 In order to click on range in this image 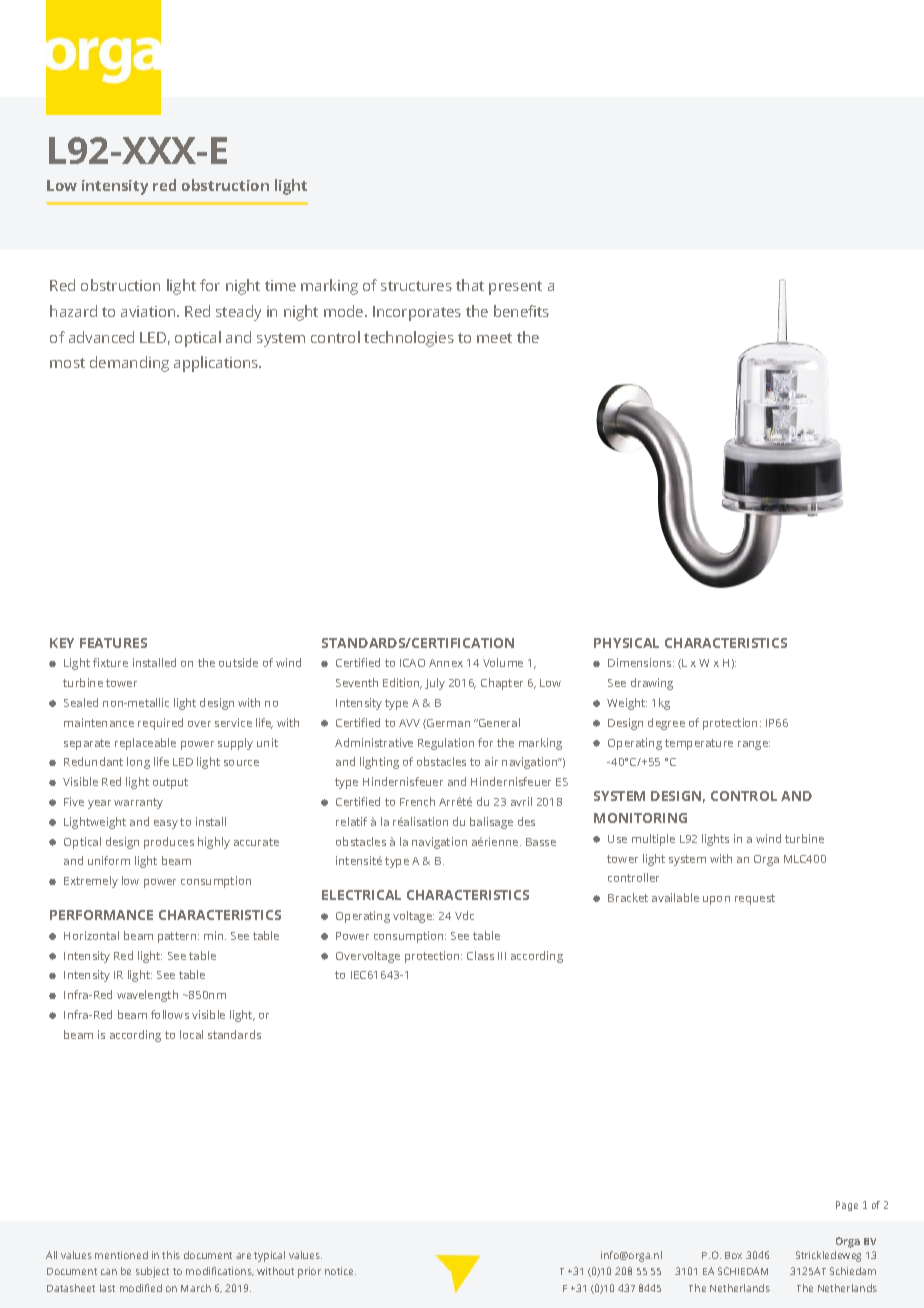, I will do `click(754, 745)`.
